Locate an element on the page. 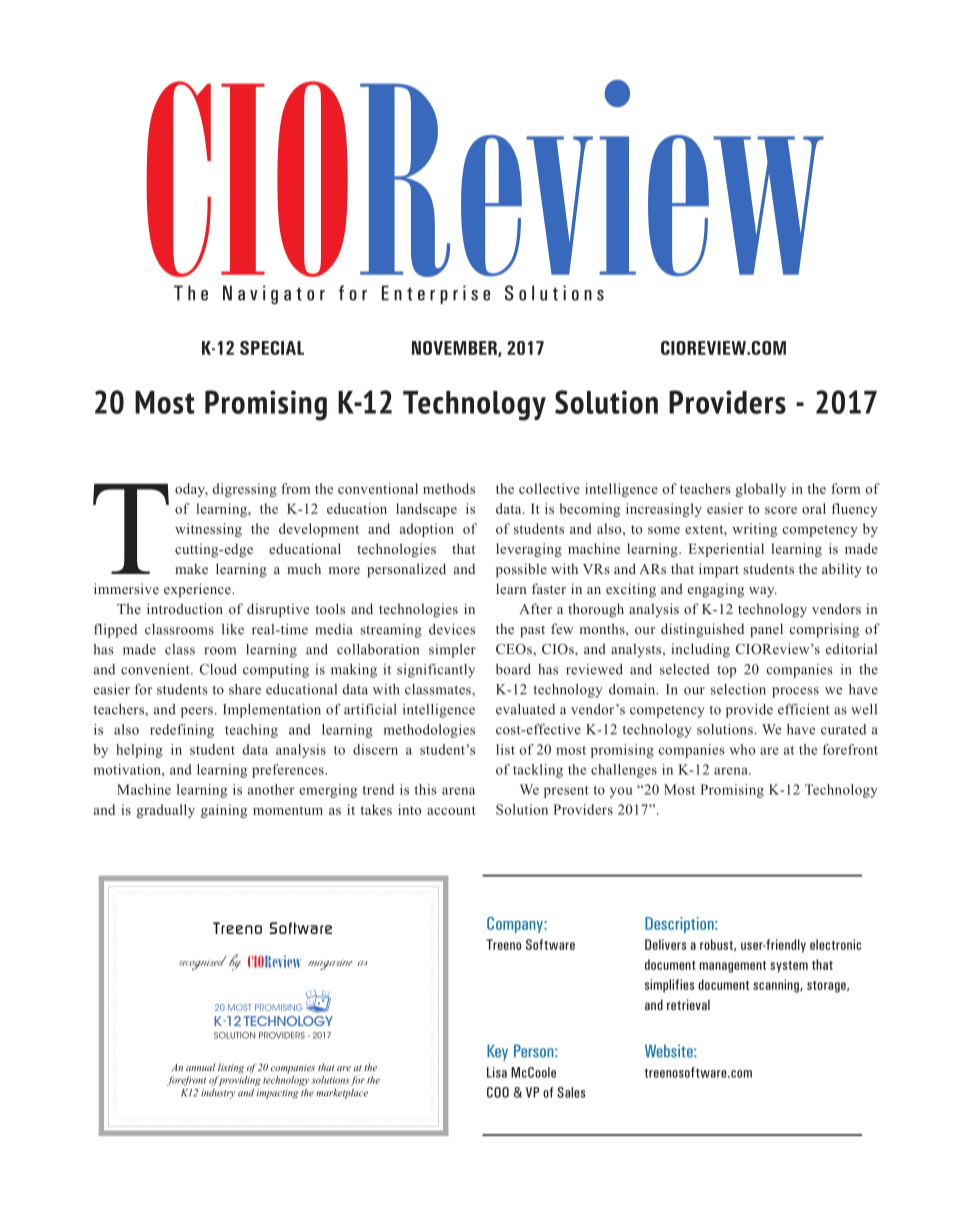  way is located at coordinates (763, 592).
